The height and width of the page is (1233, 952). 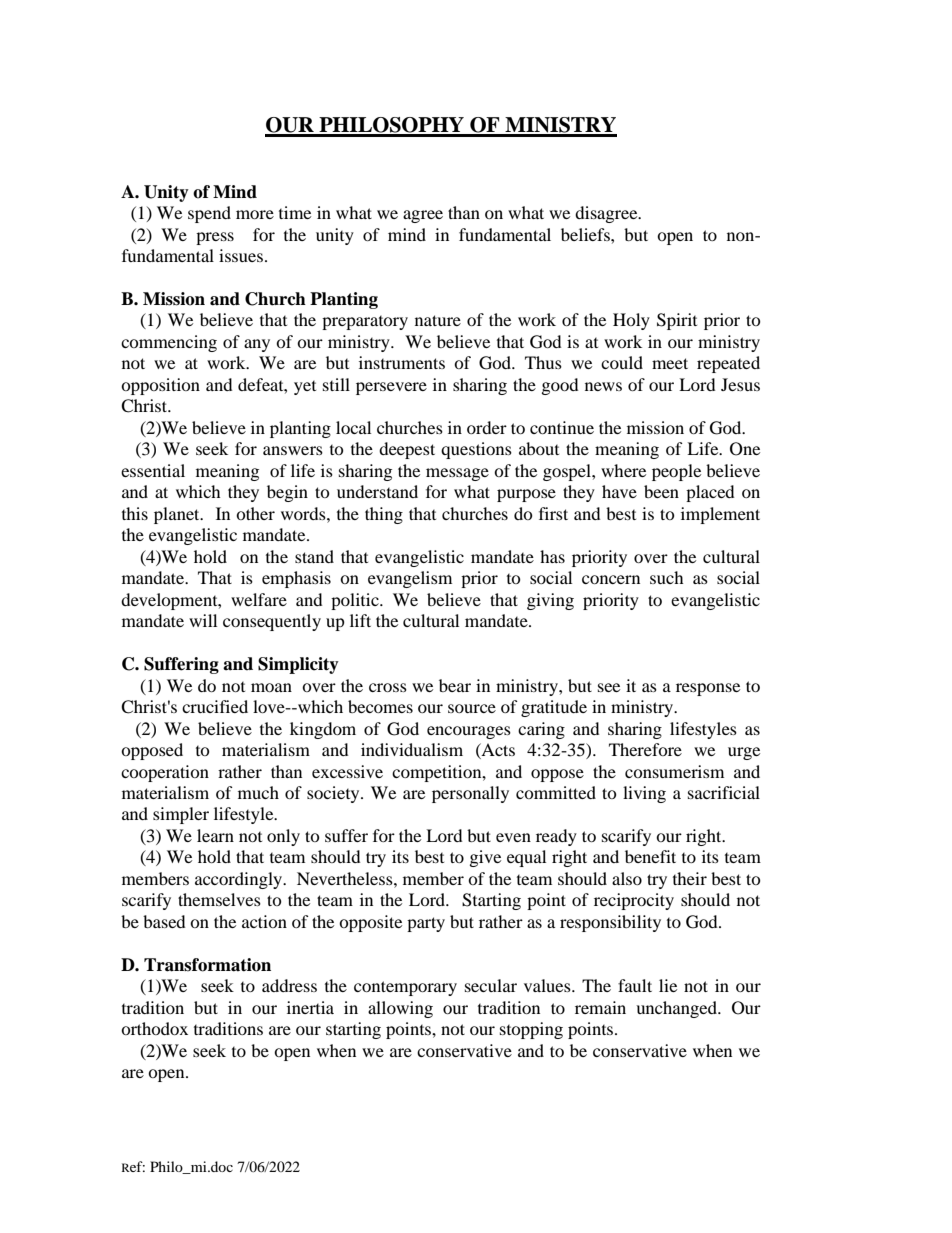 I want to click on deepest, so click(x=407, y=450).
